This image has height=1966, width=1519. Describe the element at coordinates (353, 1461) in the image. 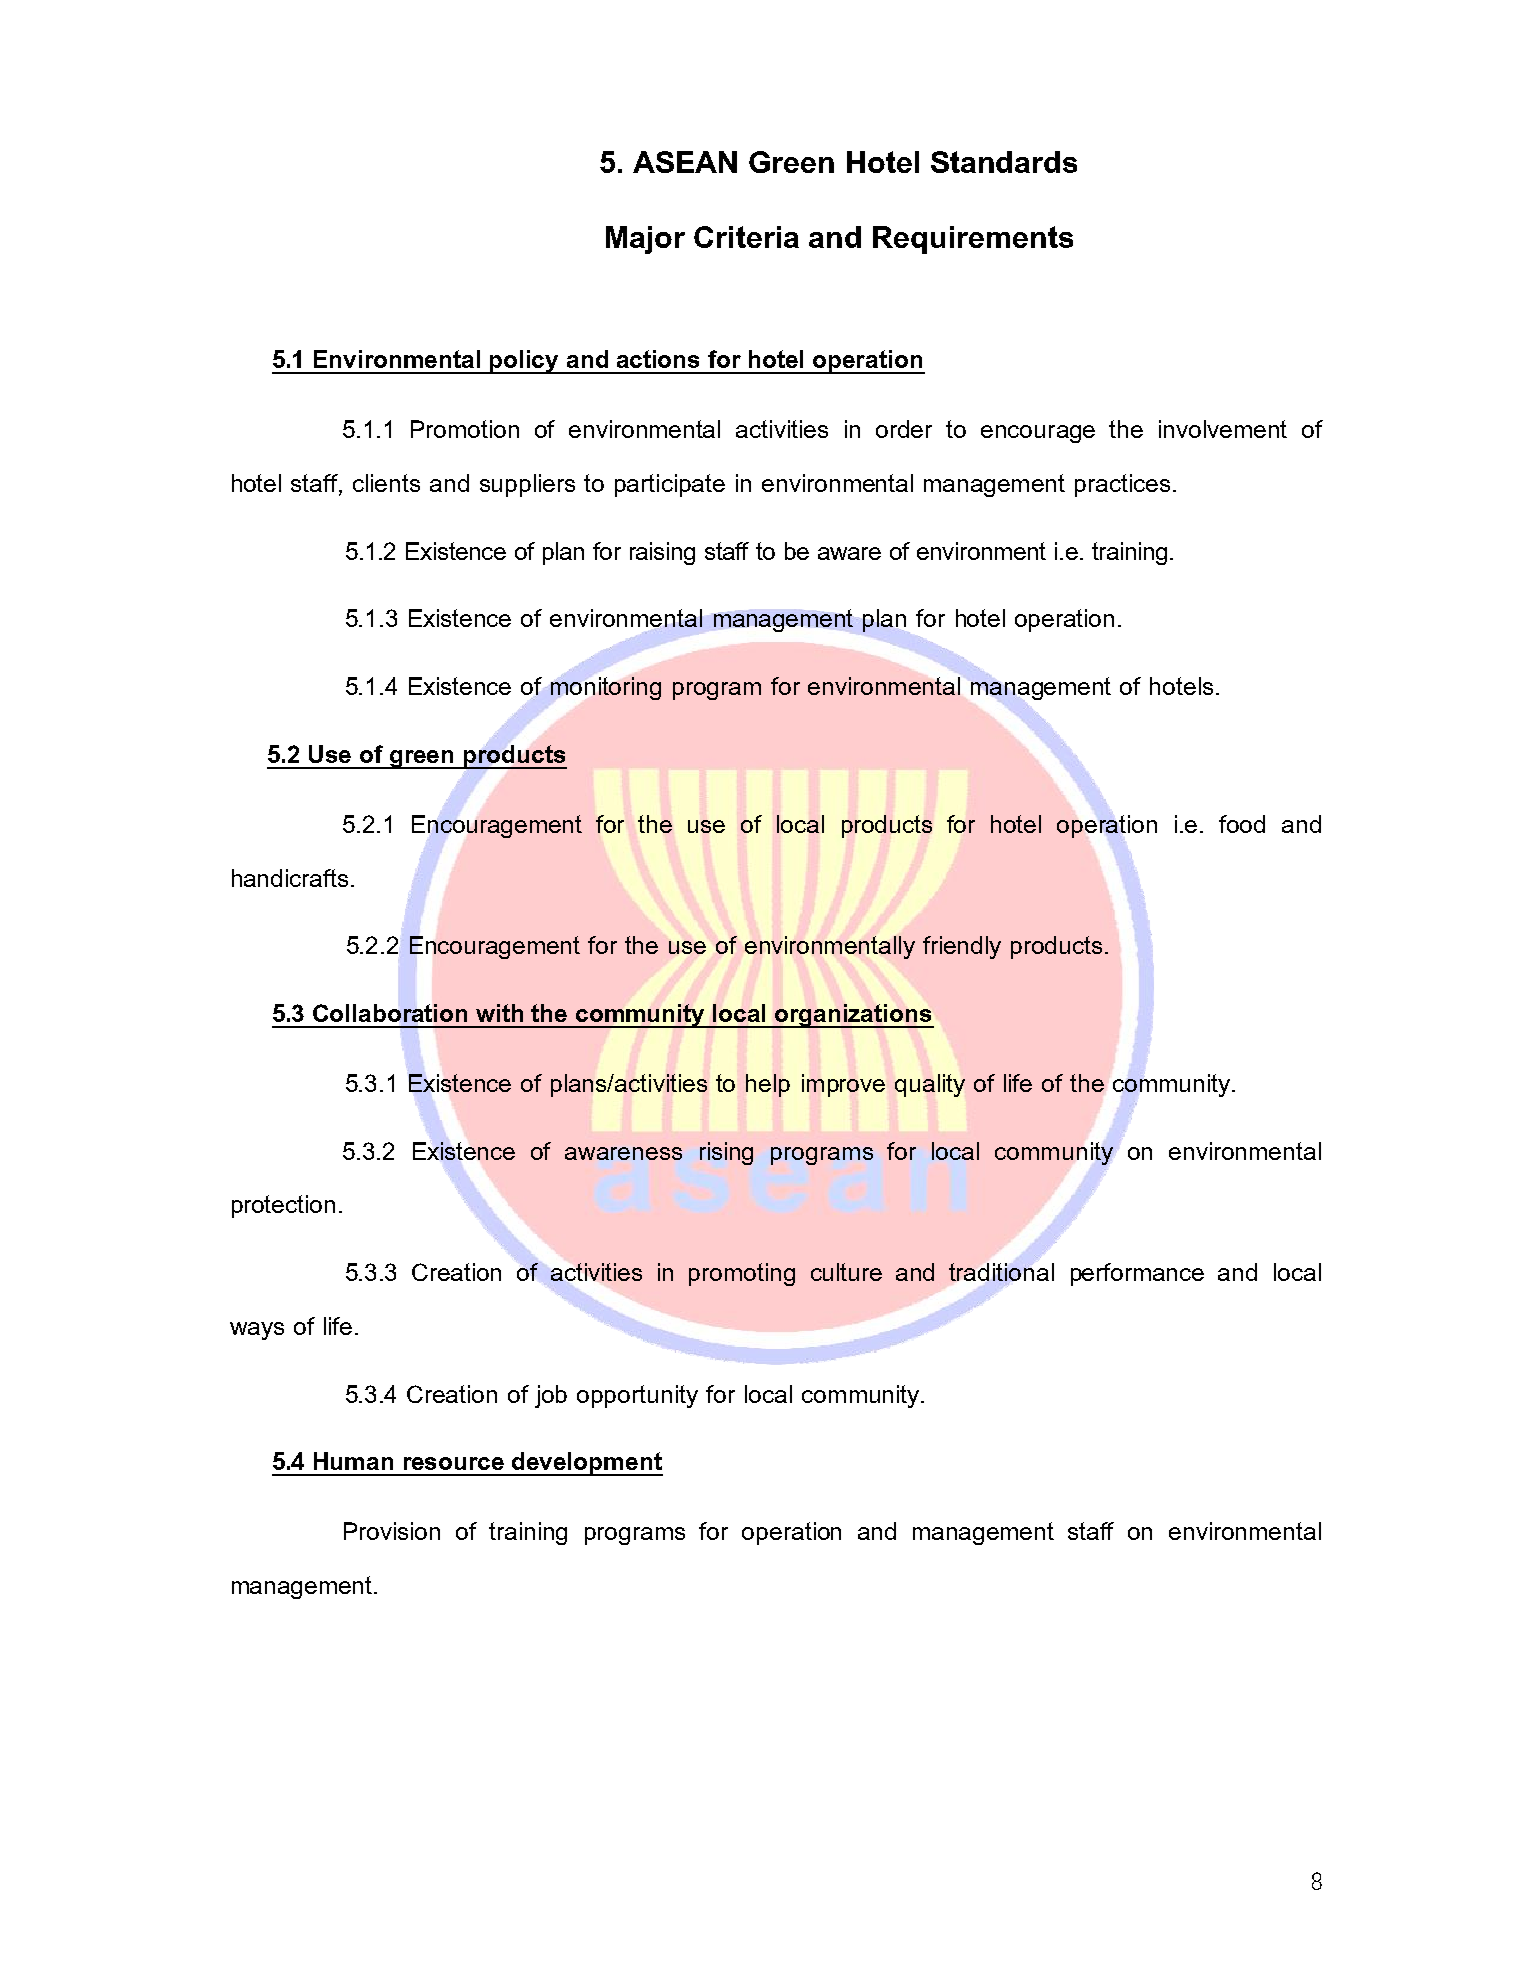

I see `Human` at that location.
